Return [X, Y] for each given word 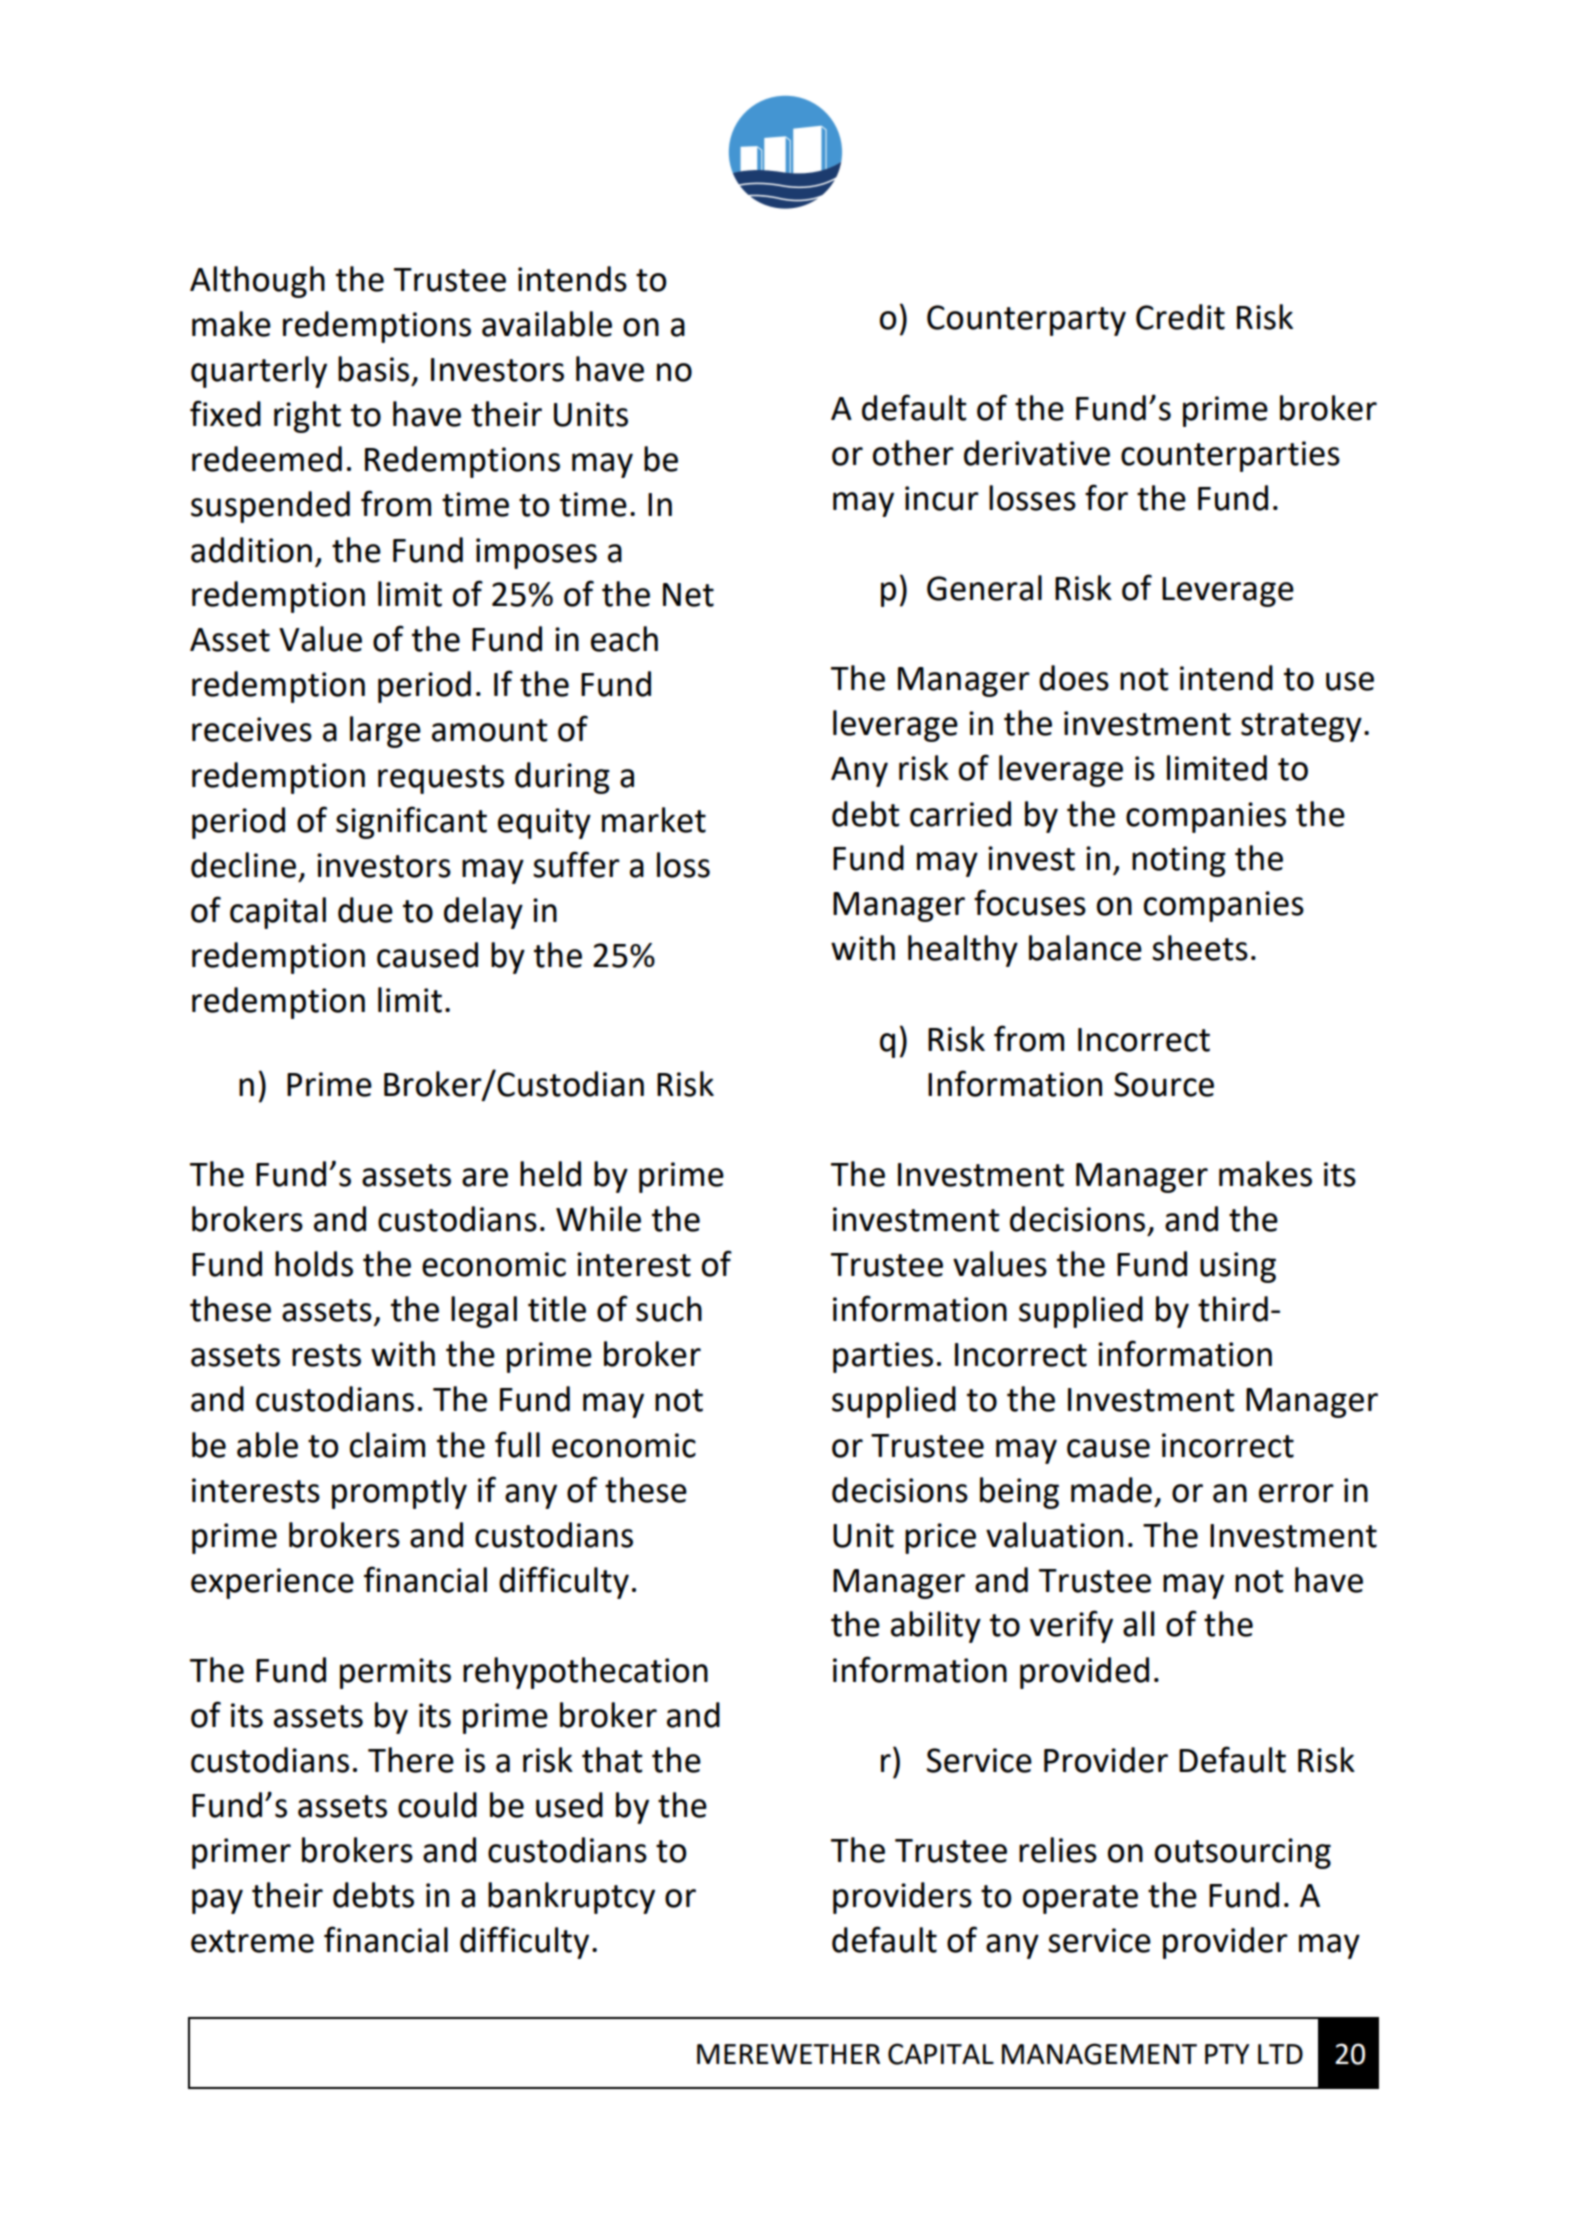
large [385, 732]
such [669, 1309]
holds [314, 1264]
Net [688, 595]
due [365, 910]
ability [936, 1627]
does [1074, 678]
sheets [1200, 948]
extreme [252, 1941]
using [1238, 1267]
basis [373, 369]
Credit [1180, 317]
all [1138, 1624]
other [913, 453]
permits [395, 1673]
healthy [963, 951]
